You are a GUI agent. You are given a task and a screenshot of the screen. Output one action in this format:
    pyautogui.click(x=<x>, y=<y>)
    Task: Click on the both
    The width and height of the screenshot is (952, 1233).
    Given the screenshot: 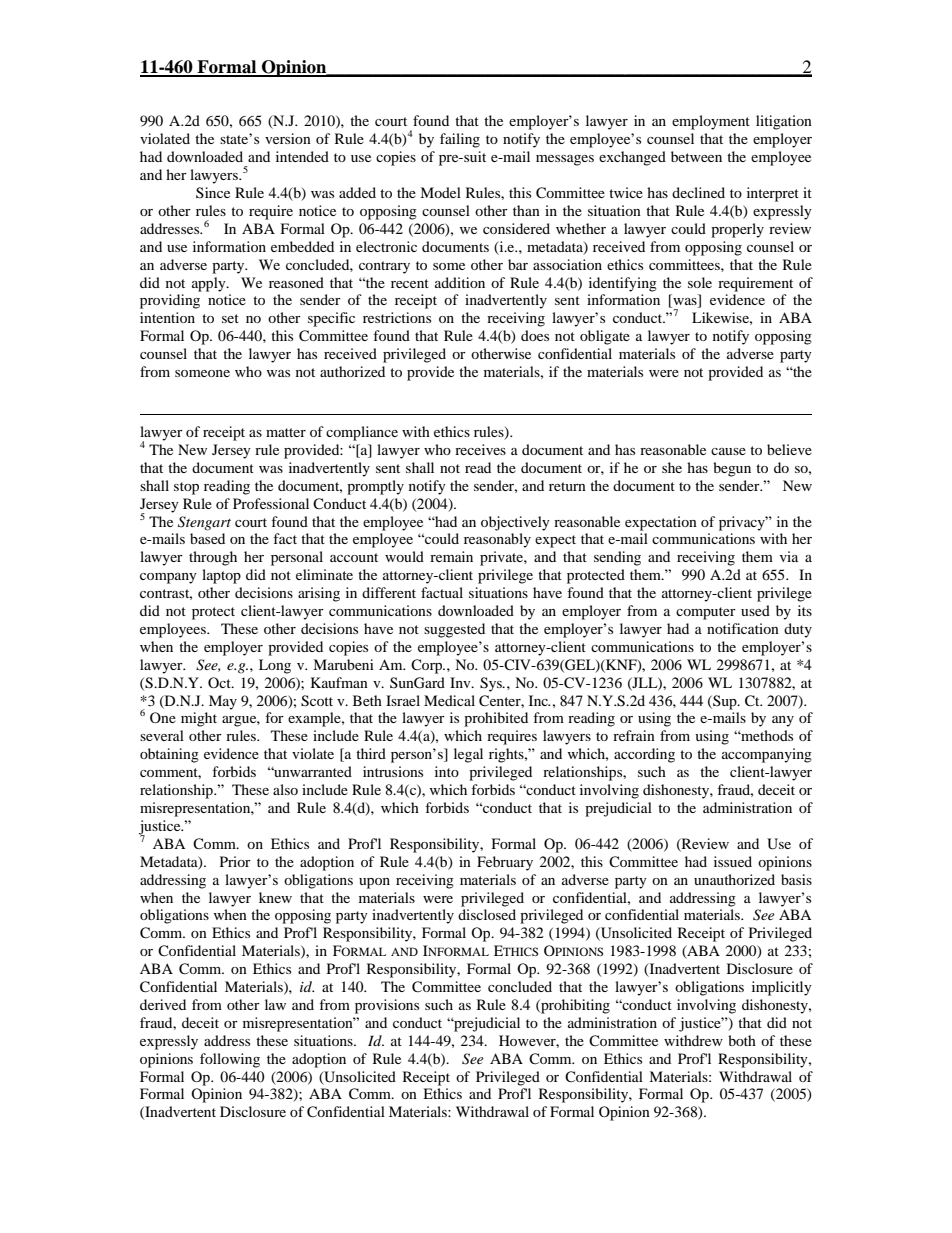 What is the action you would take?
    pyautogui.click(x=742, y=1040)
